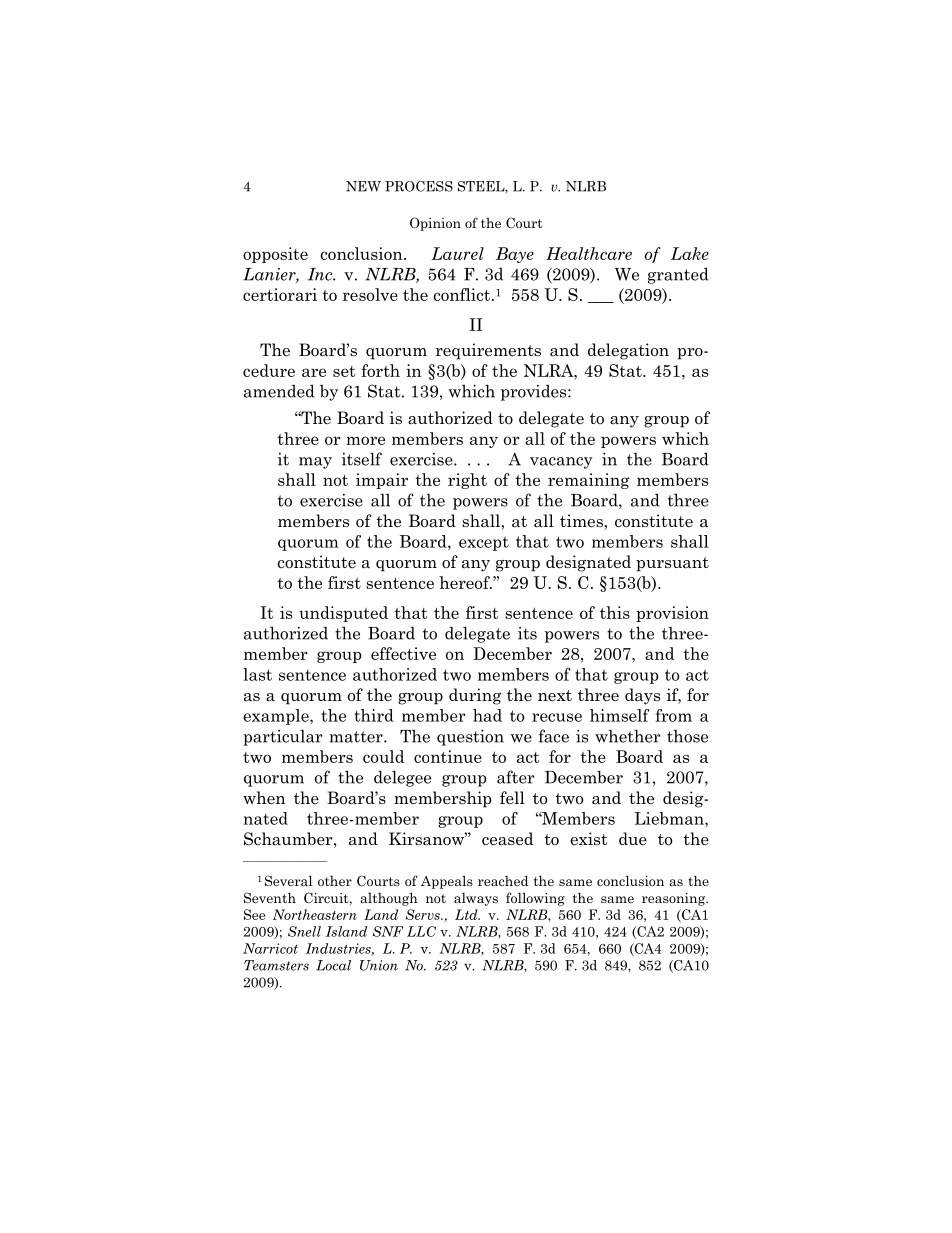  Describe the element at coordinates (642, 696) in the screenshot. I see `days` at that location.
